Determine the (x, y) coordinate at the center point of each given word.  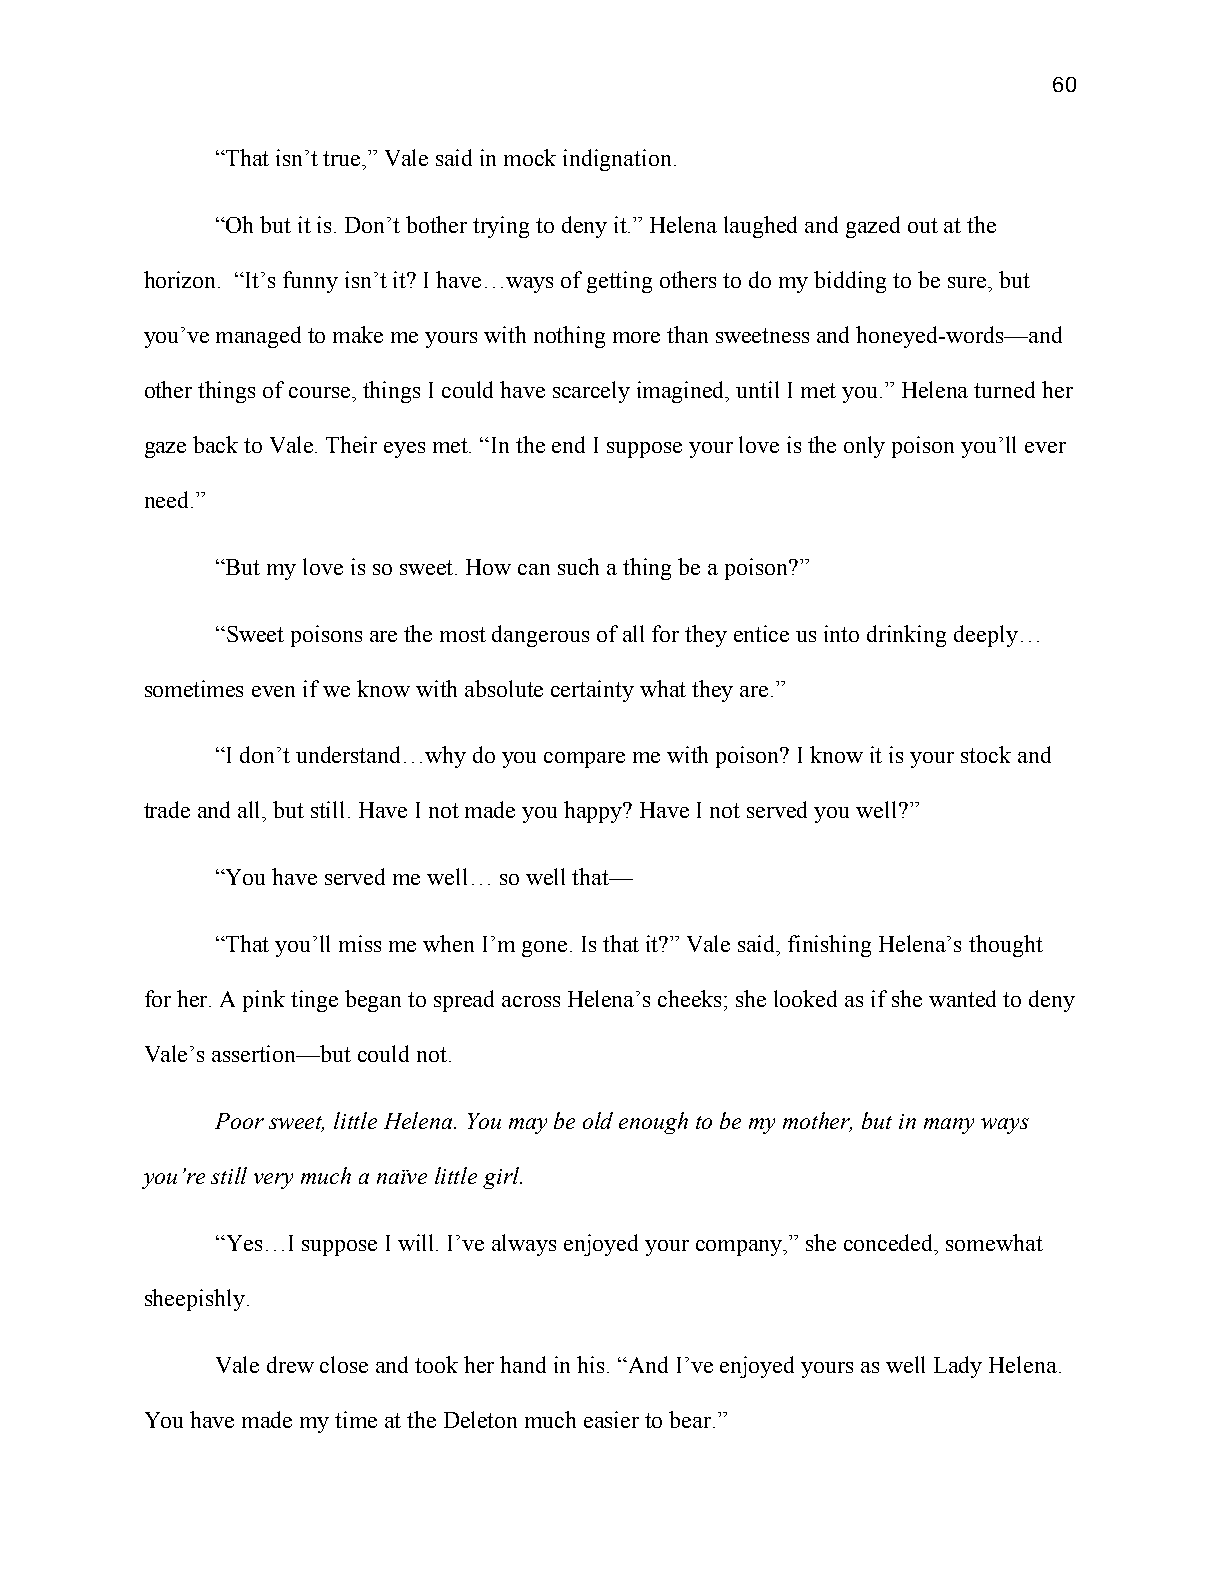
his (592, 1364)
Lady (958, 1367)
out (923, 225)
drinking (906, 636)
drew (290, 1364)
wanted (962, 998)
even (273, 691)
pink (264, 1001)
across (531, 1001)
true (343, 158)
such (578, 566)
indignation (617, 160)
